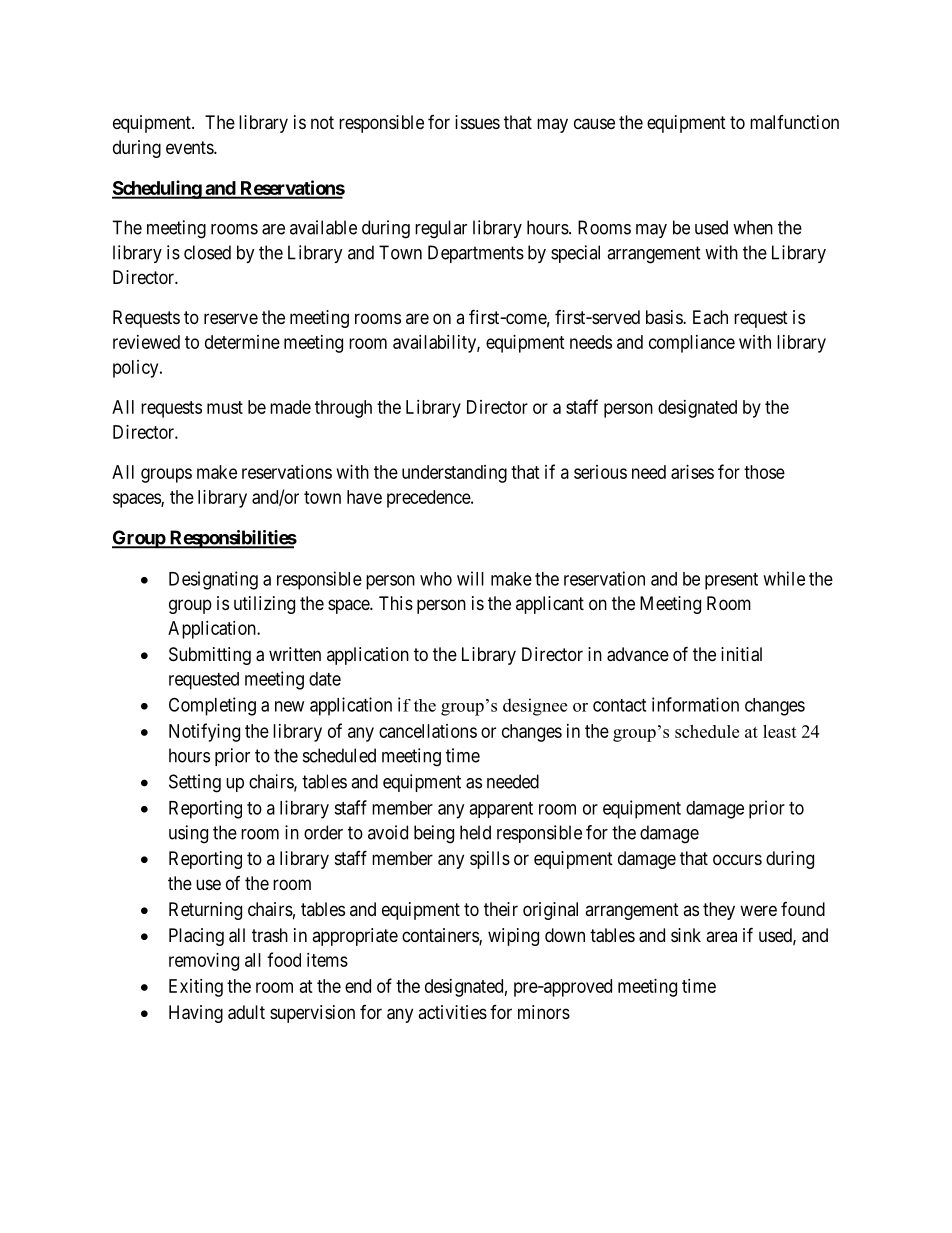 The image size is (952, 1233). Describe the element at coordinates (213, 580) in the page. I see `Designating` at that location.
